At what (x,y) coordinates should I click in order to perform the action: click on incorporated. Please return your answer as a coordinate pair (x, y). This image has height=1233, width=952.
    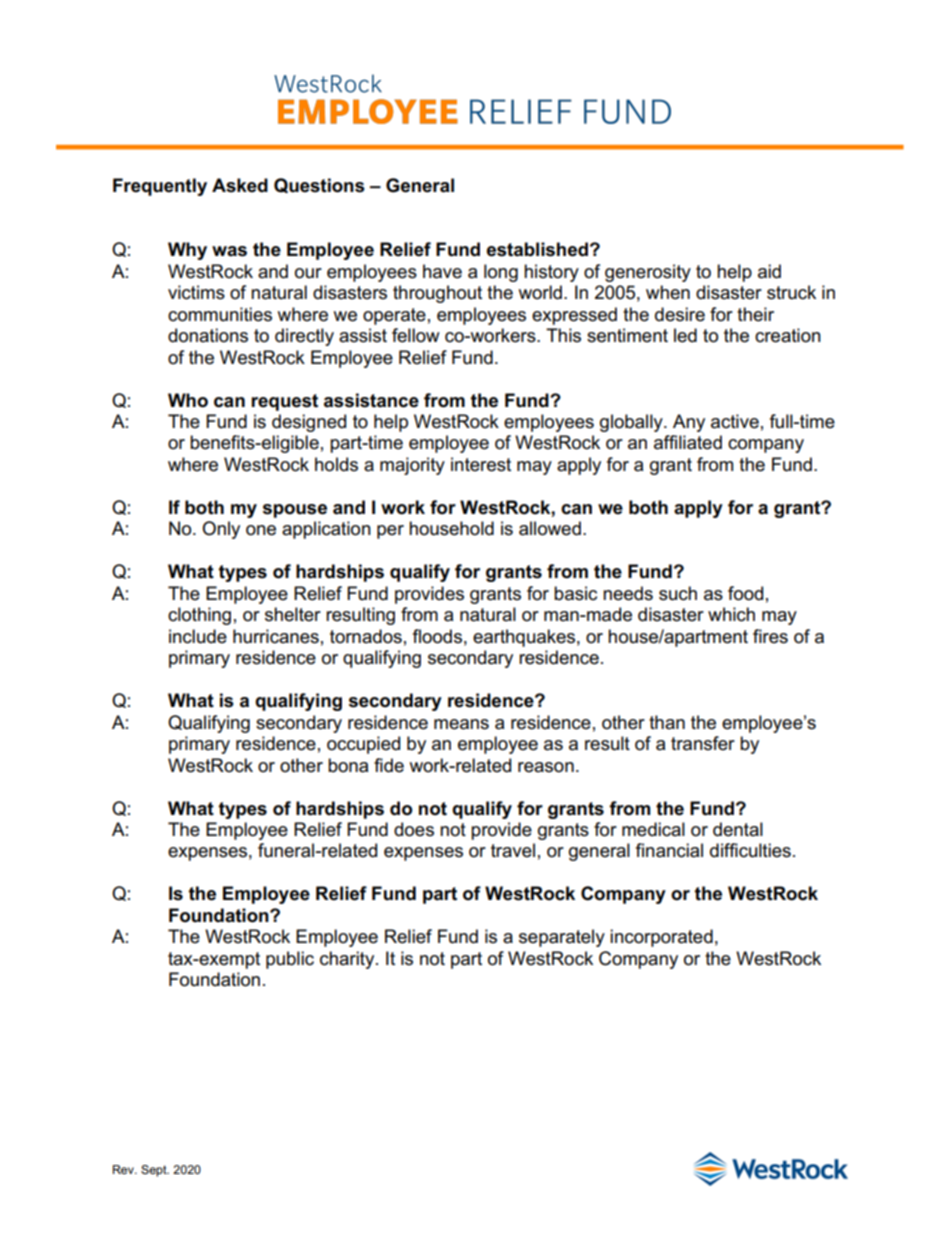
    Looking at the image, I should click on (661, 938).
